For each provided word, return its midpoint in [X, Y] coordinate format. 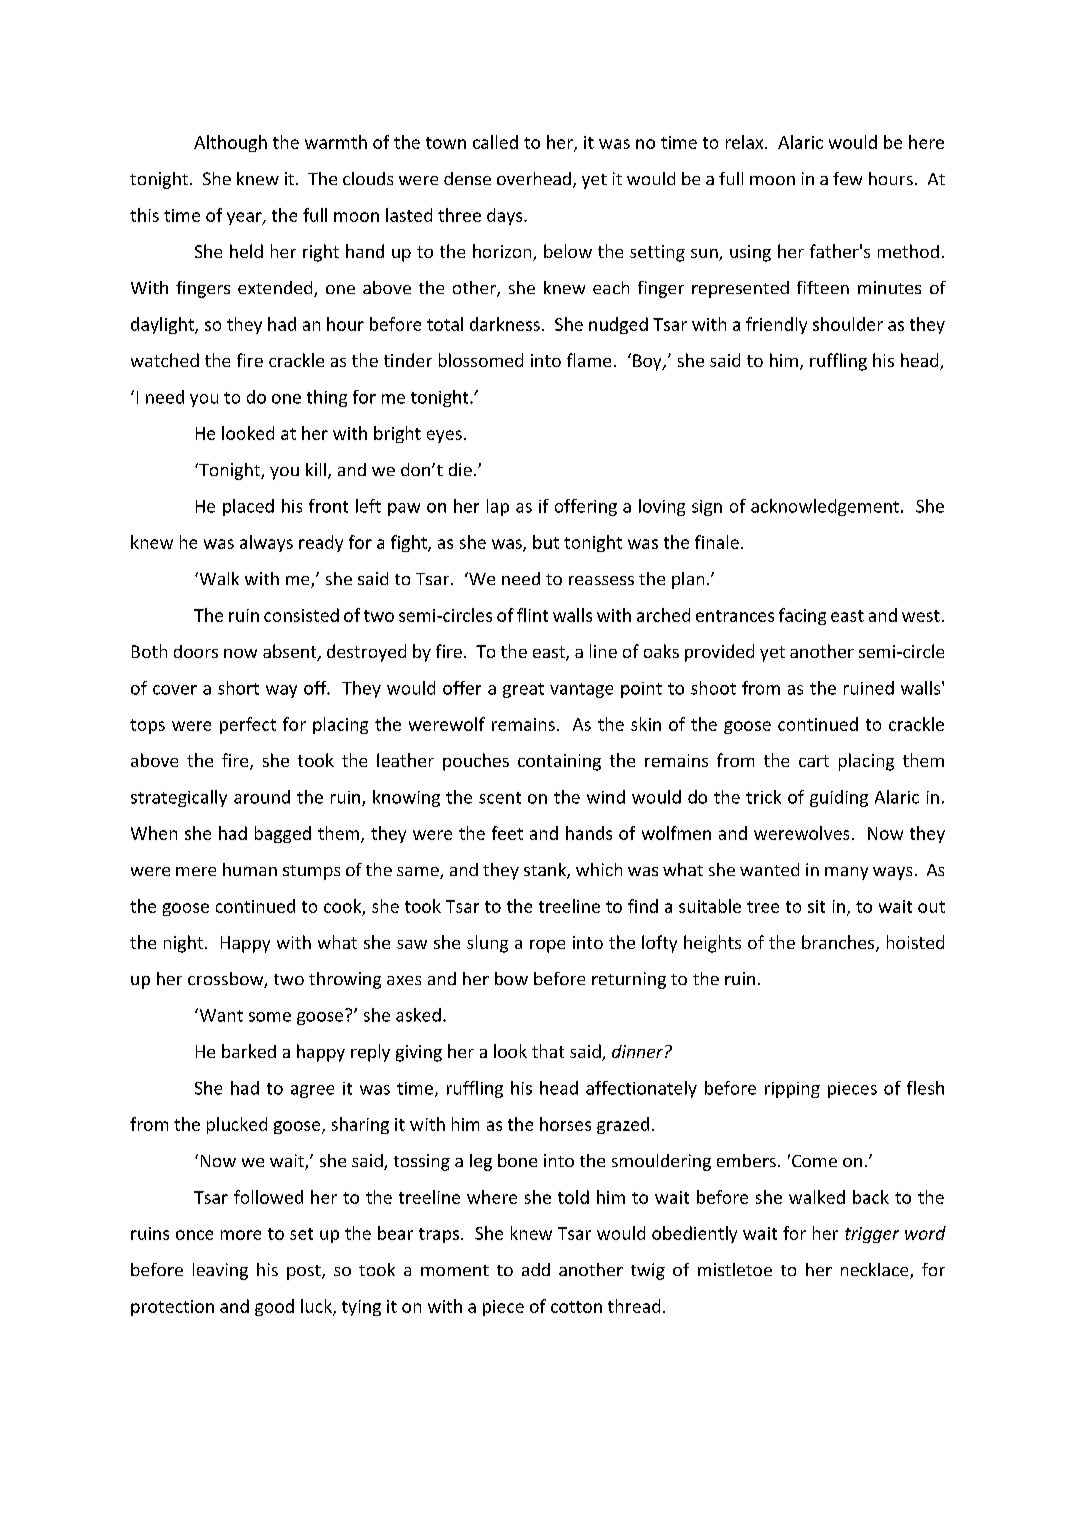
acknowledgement [825, 507]
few [847, 178]
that [548, 1051]
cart [814, 761]
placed [248, 507]
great [523, 690]
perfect [248, 725]
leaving [220, 1271]
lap [498, 507]
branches [839, 943]
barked [249, 1051]
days [506, 216]
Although [230, 143]
